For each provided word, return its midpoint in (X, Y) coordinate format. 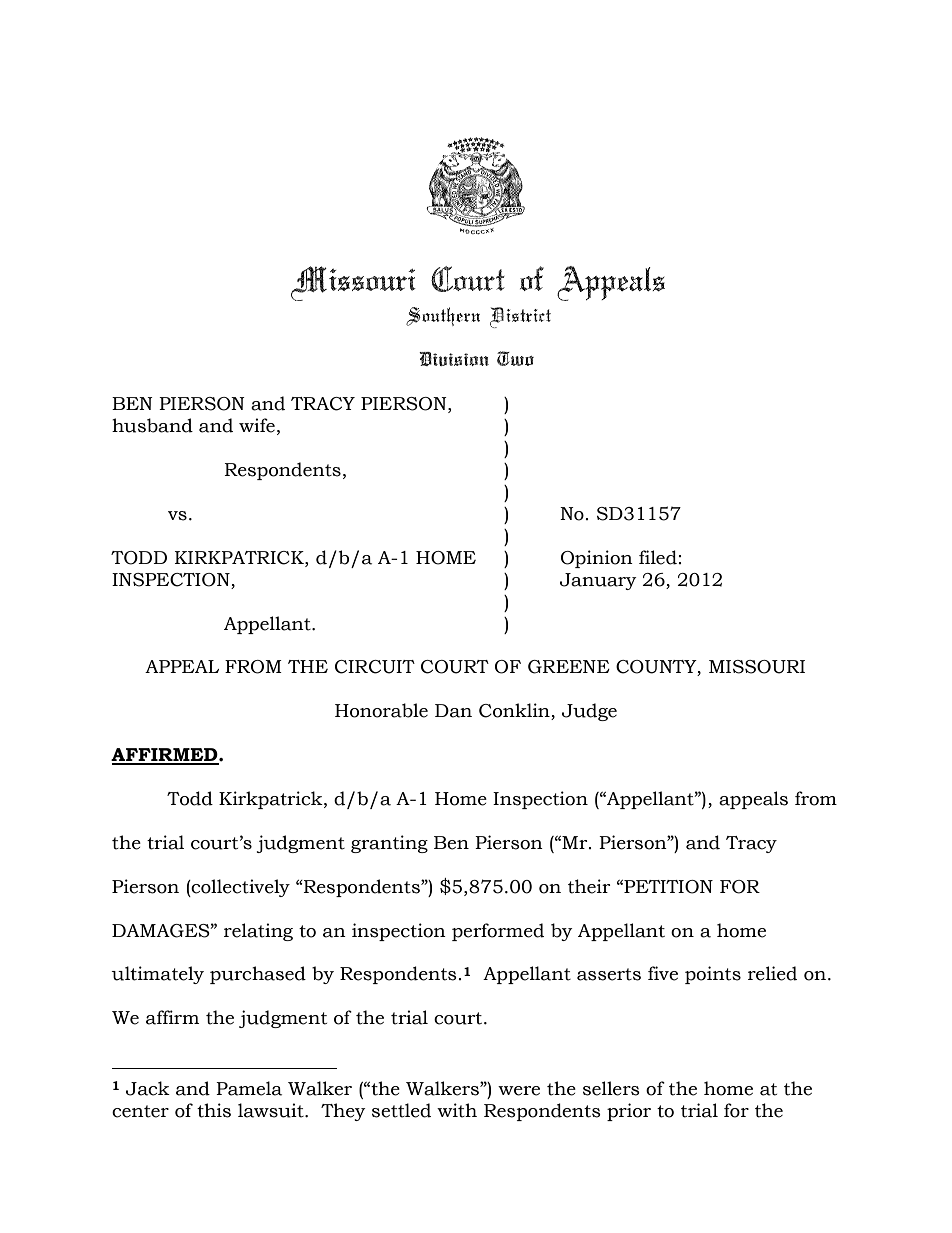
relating (258, 932)
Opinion (597, 559)
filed (658, 557)
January (598, 581)
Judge (589, 712)
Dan (453, 711)
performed (498, 932)
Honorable (381, 710)
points (713, 975)
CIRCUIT (375, 667)
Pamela (249, 1088)
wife (257, 425)
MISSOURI (757, 667)
